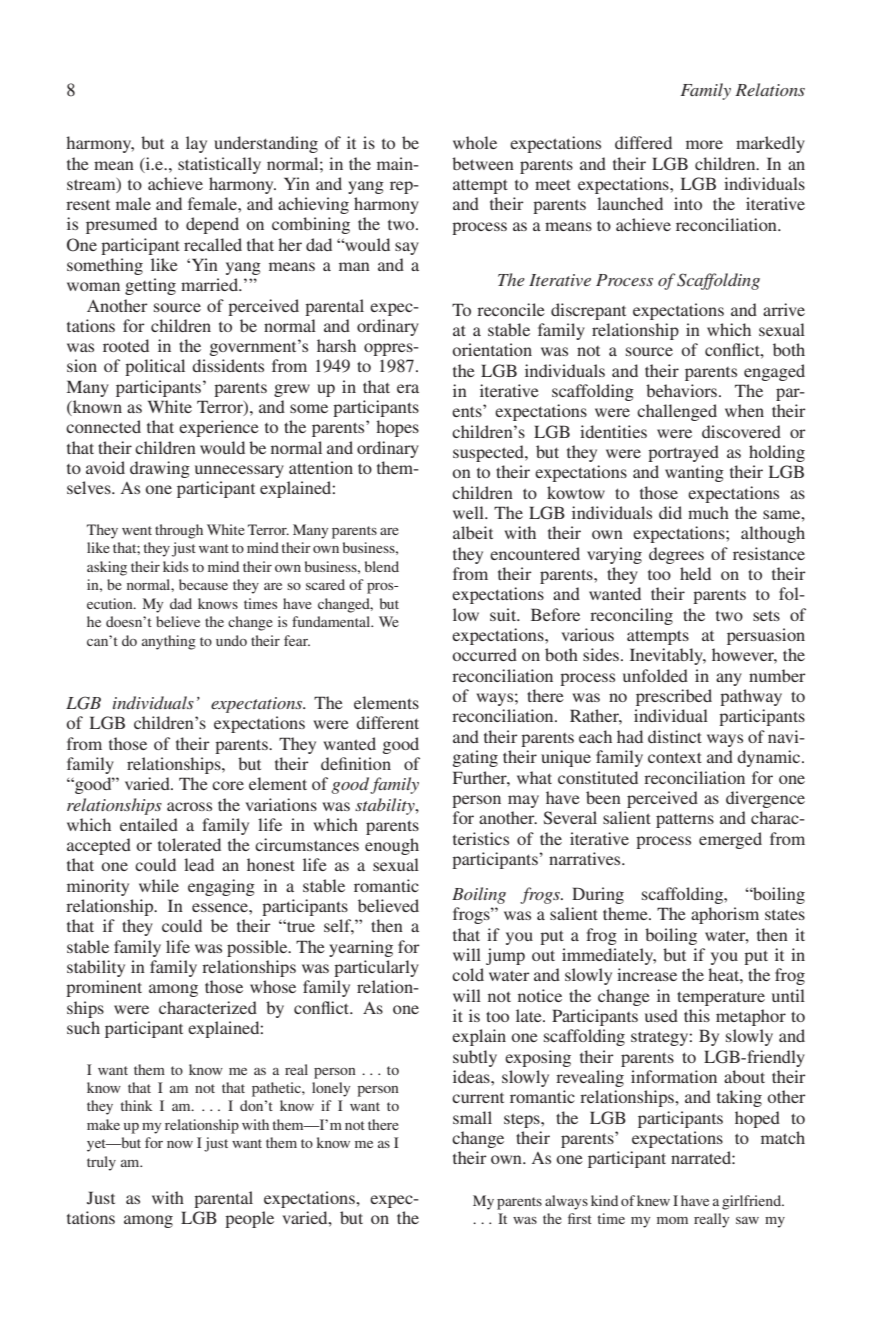 The image size is (896, 1332). What do you see at coordinates (189, 844) in the page?
I see `tolerated` at bounding box center [189, 844].
